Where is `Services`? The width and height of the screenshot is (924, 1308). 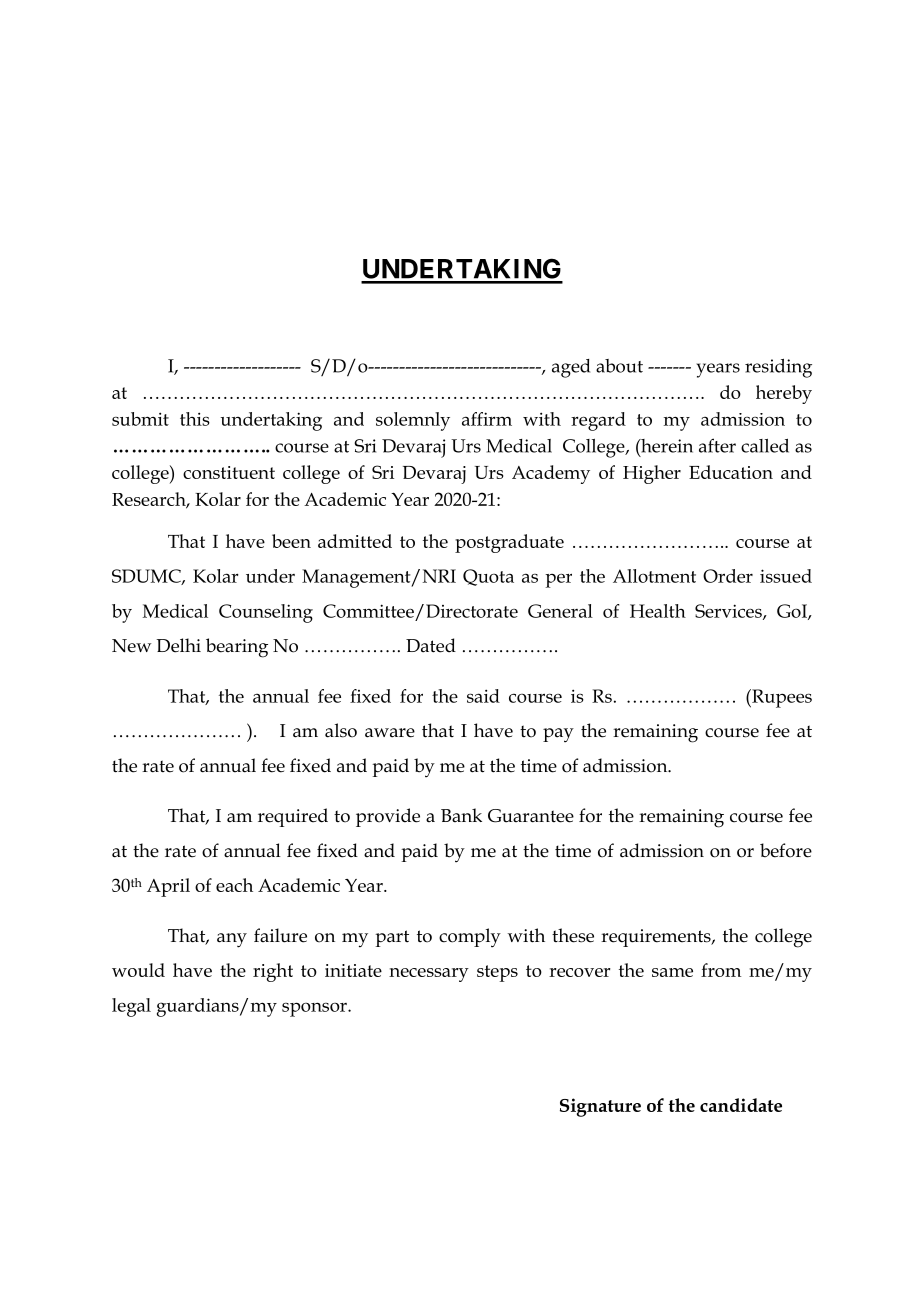 Services is located at coordinates (729, 612).
